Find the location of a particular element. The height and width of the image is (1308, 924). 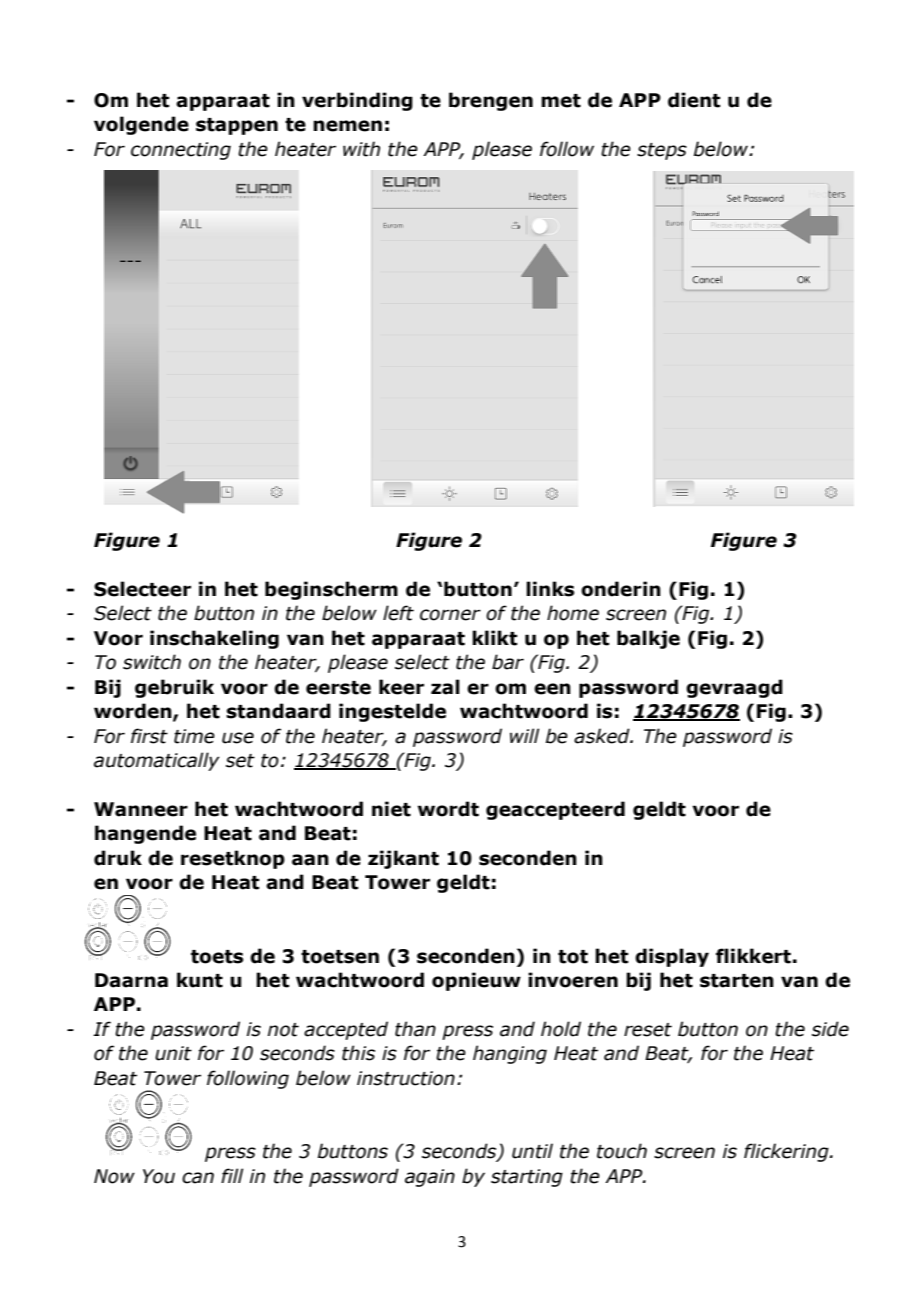

can is located at coordinates (198, 1178).
